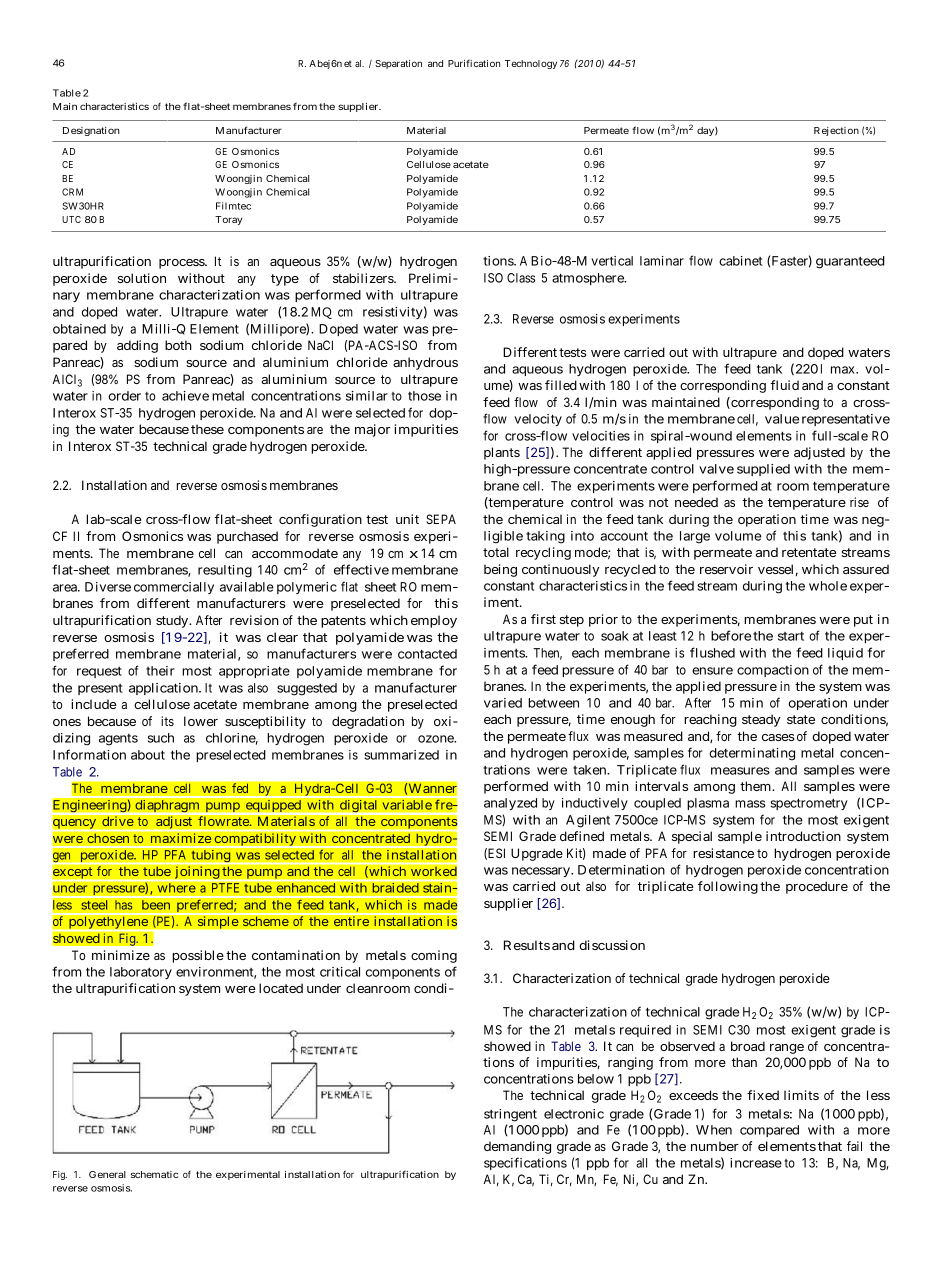 The image size is (952, 1268). I want to click on Technology, so click(531, 64).
